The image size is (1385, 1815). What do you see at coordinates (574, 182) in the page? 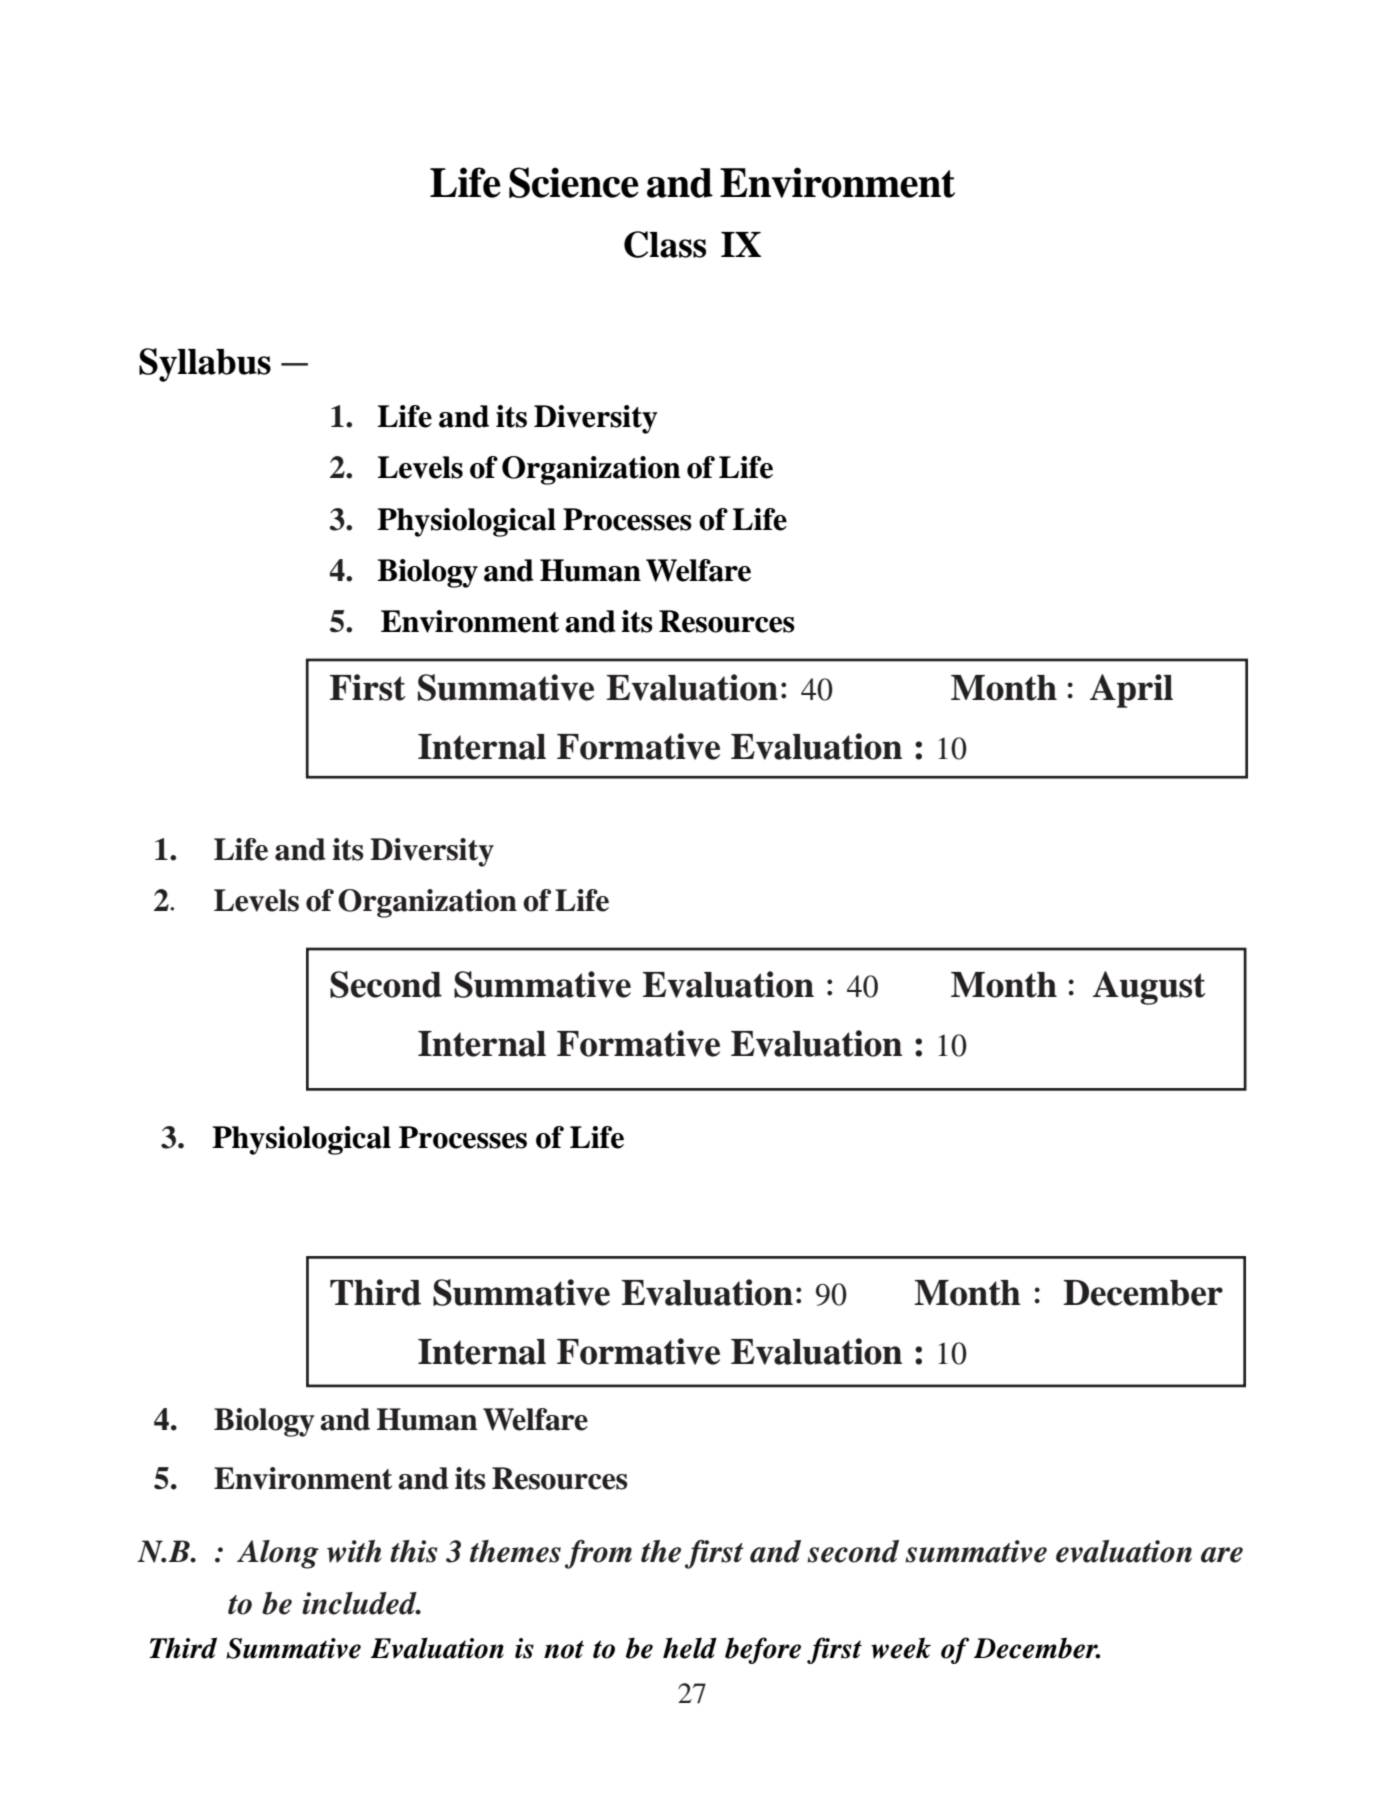
I see `Science` at bounding box center [574, 182].
